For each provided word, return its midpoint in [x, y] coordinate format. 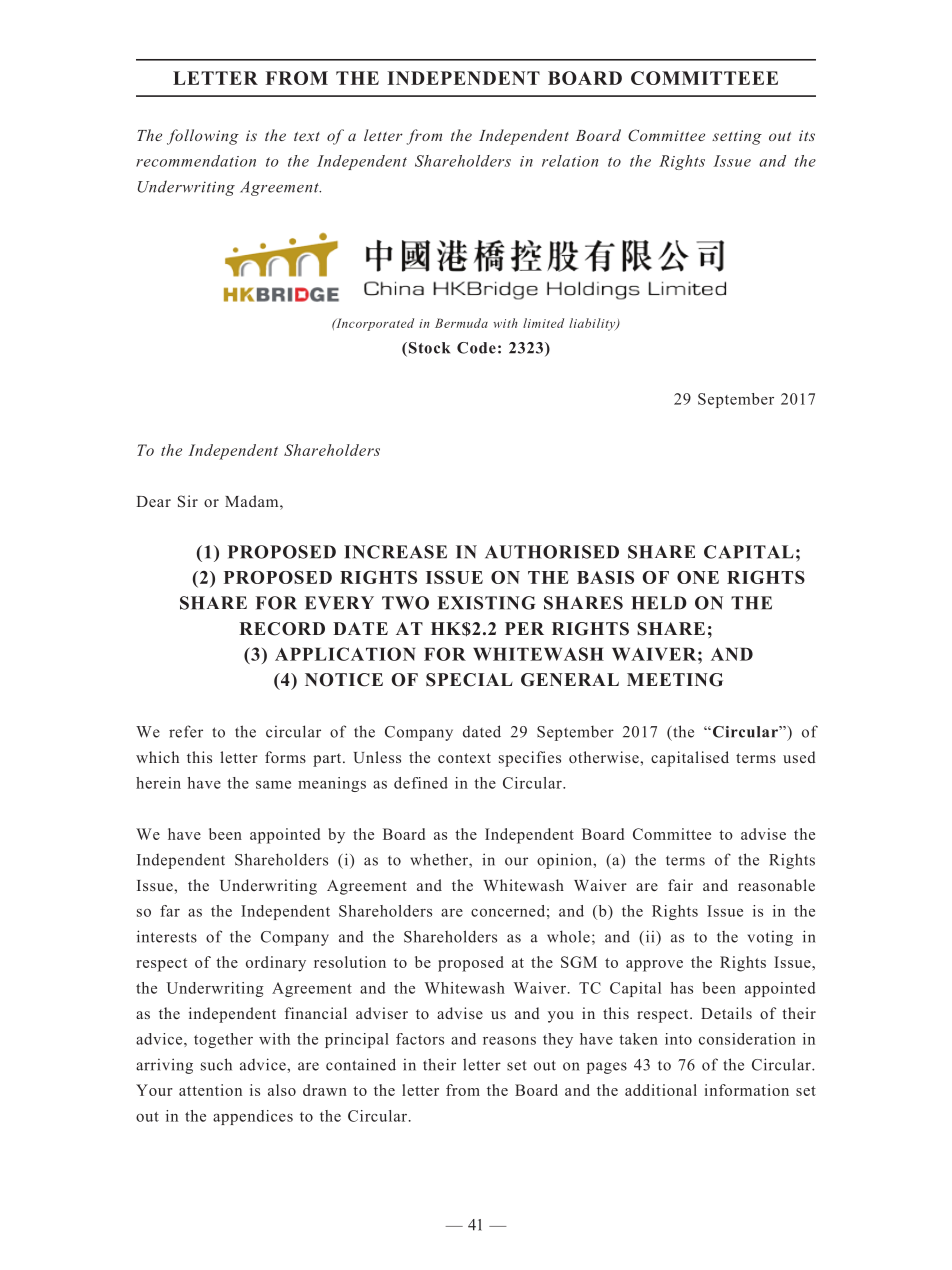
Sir [188, 501]
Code [476, 348]
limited [543, 323]
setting [737, 137]
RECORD [282, 629]
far [170, 911]
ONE [698, 577]
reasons [509, 1041]
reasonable [776, 885]
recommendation [196, 161]
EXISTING [487, 603]
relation [570, 161]
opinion [565, 861]
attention [210, 1090]
